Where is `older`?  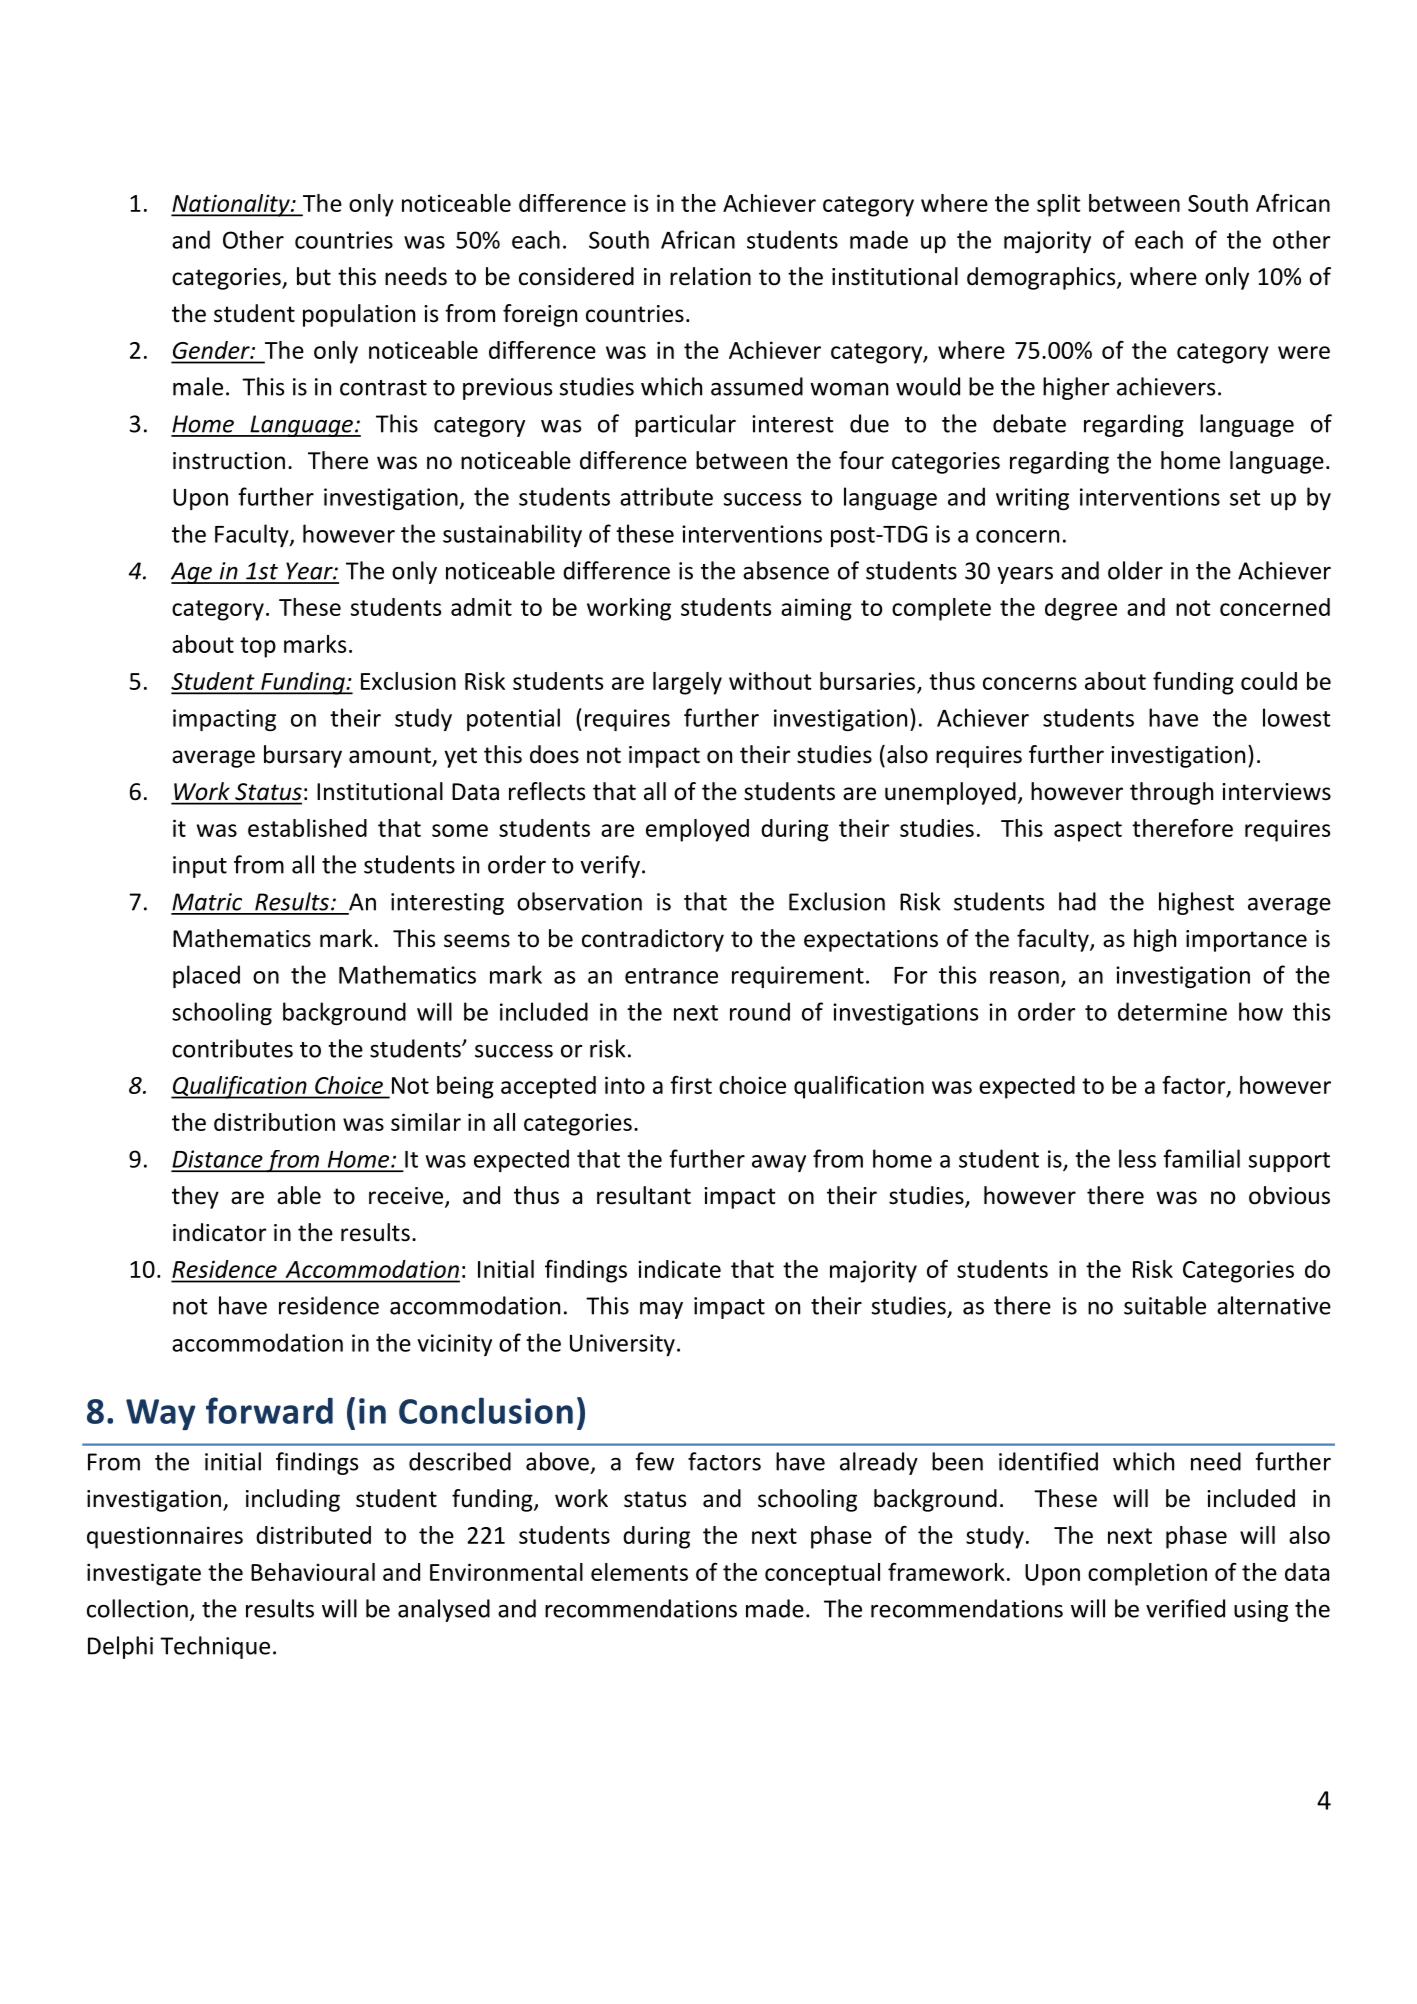
older is located at coordinates (1135, 570).
